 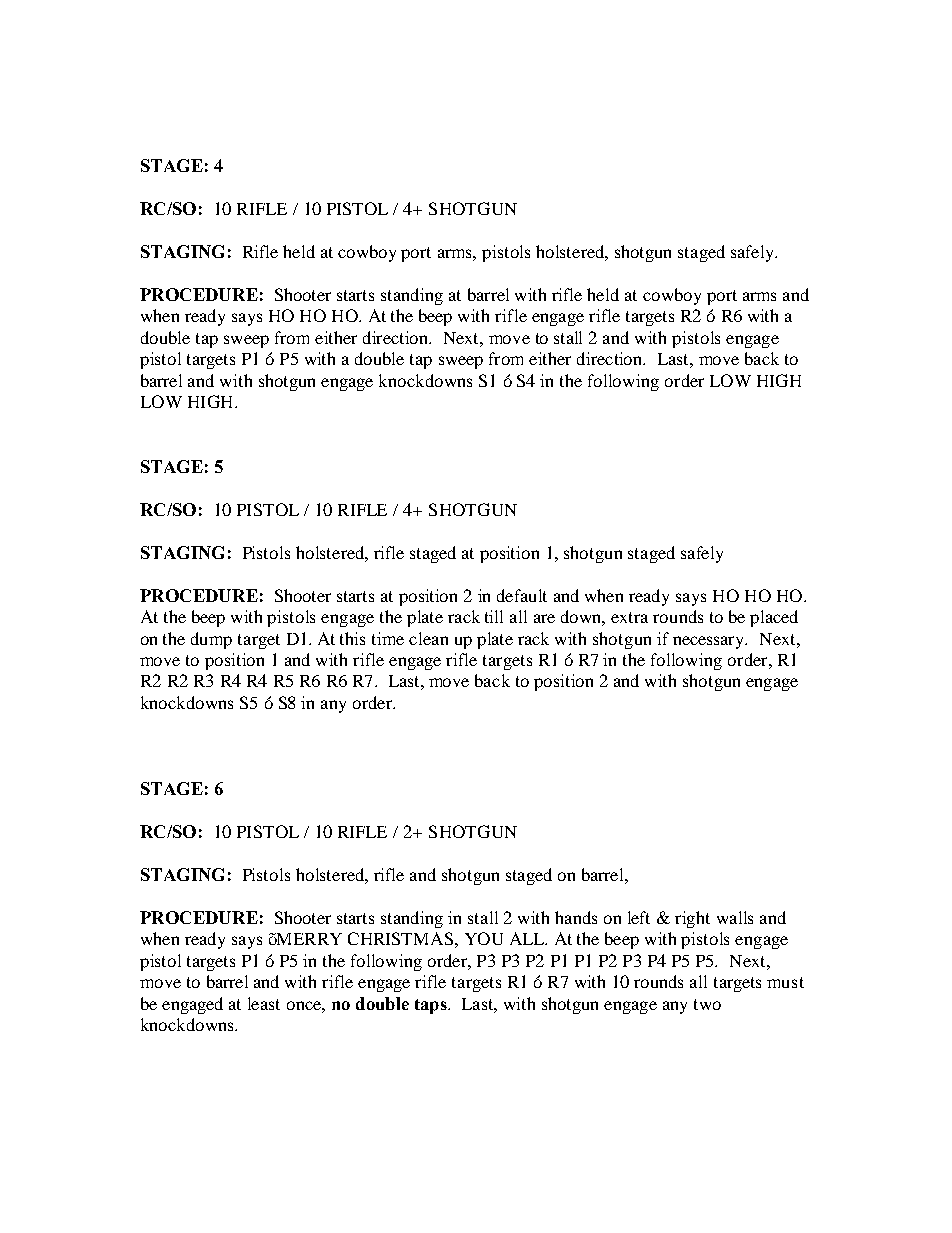 I want to click on right, so click(x=692, y=919).
